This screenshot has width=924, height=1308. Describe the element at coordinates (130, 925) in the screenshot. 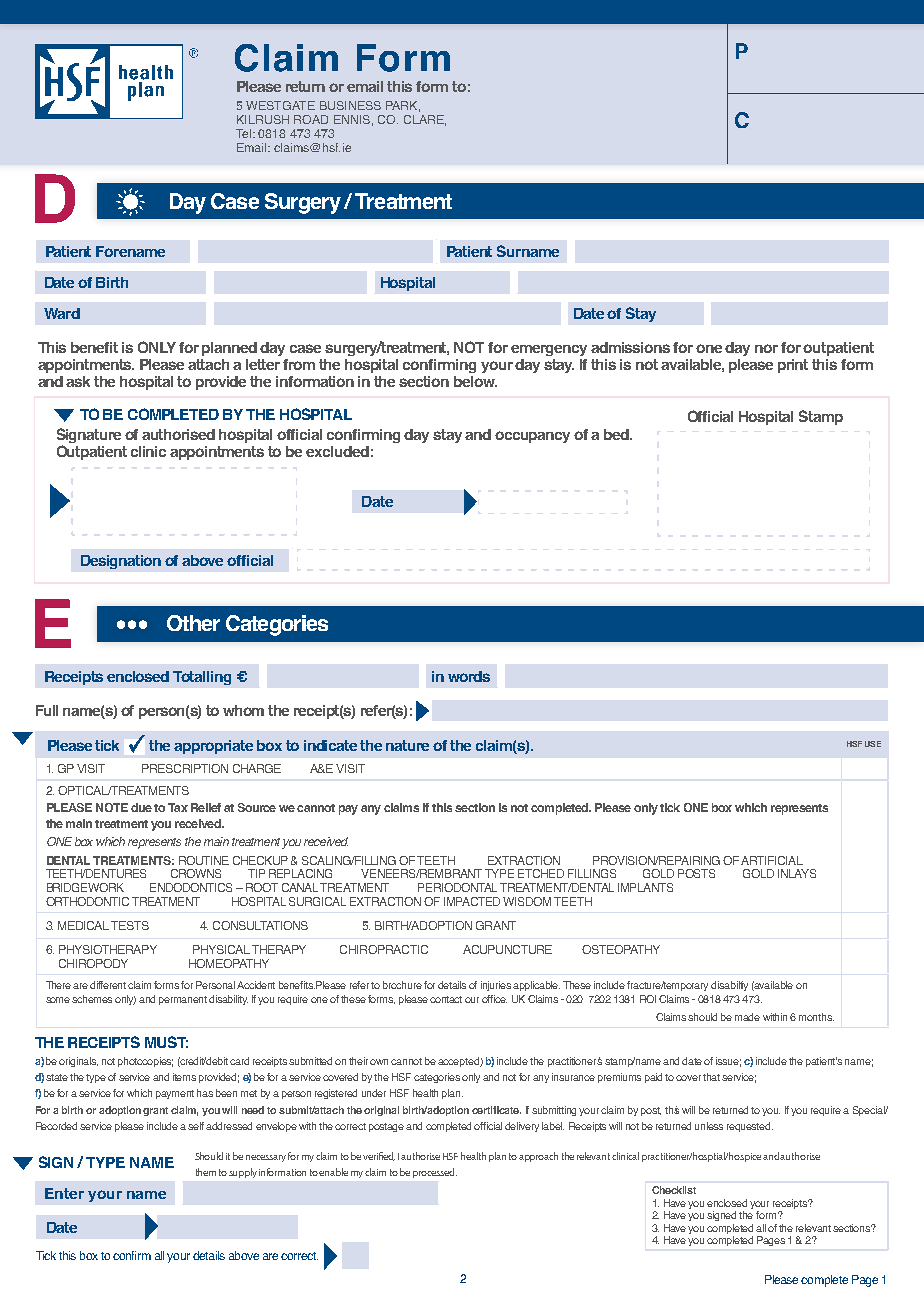

I see `TESTS` at that location.
